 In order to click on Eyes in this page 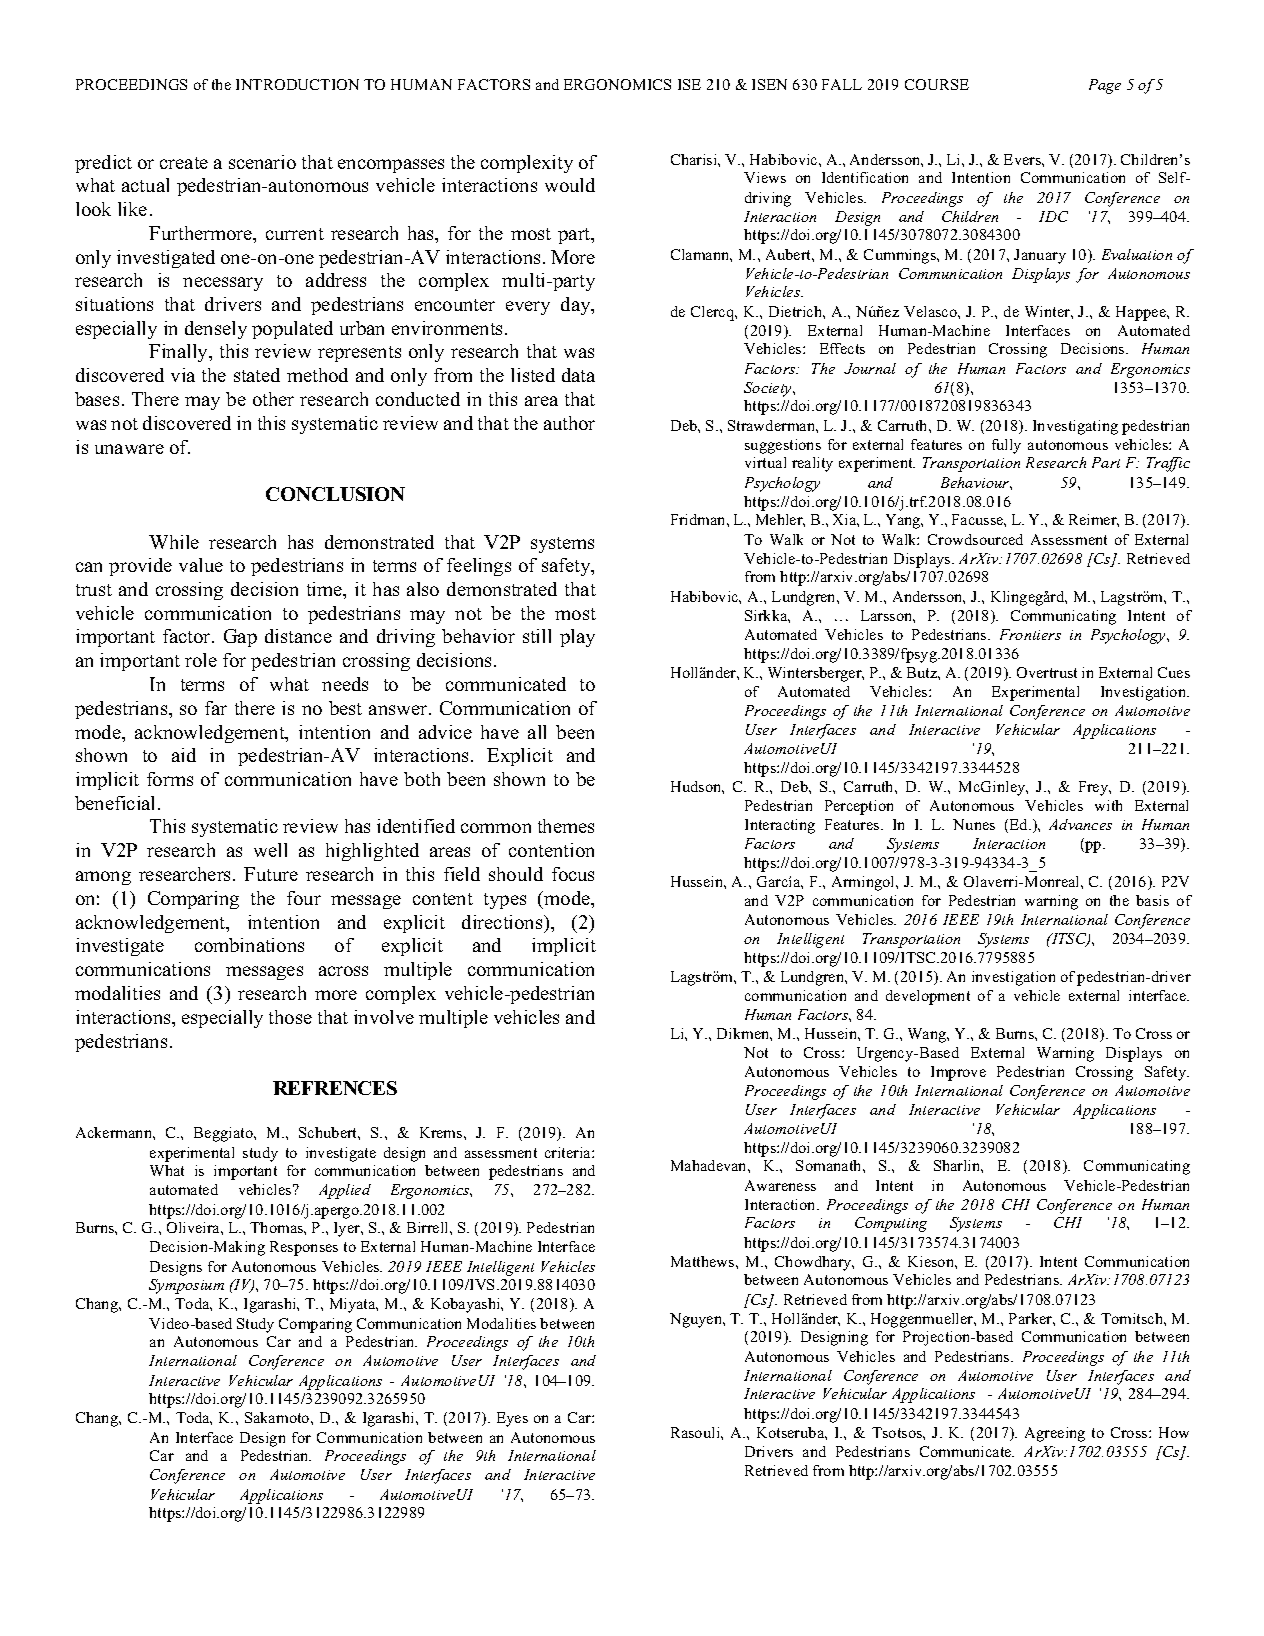, I will do `click(512, 1419)`.
